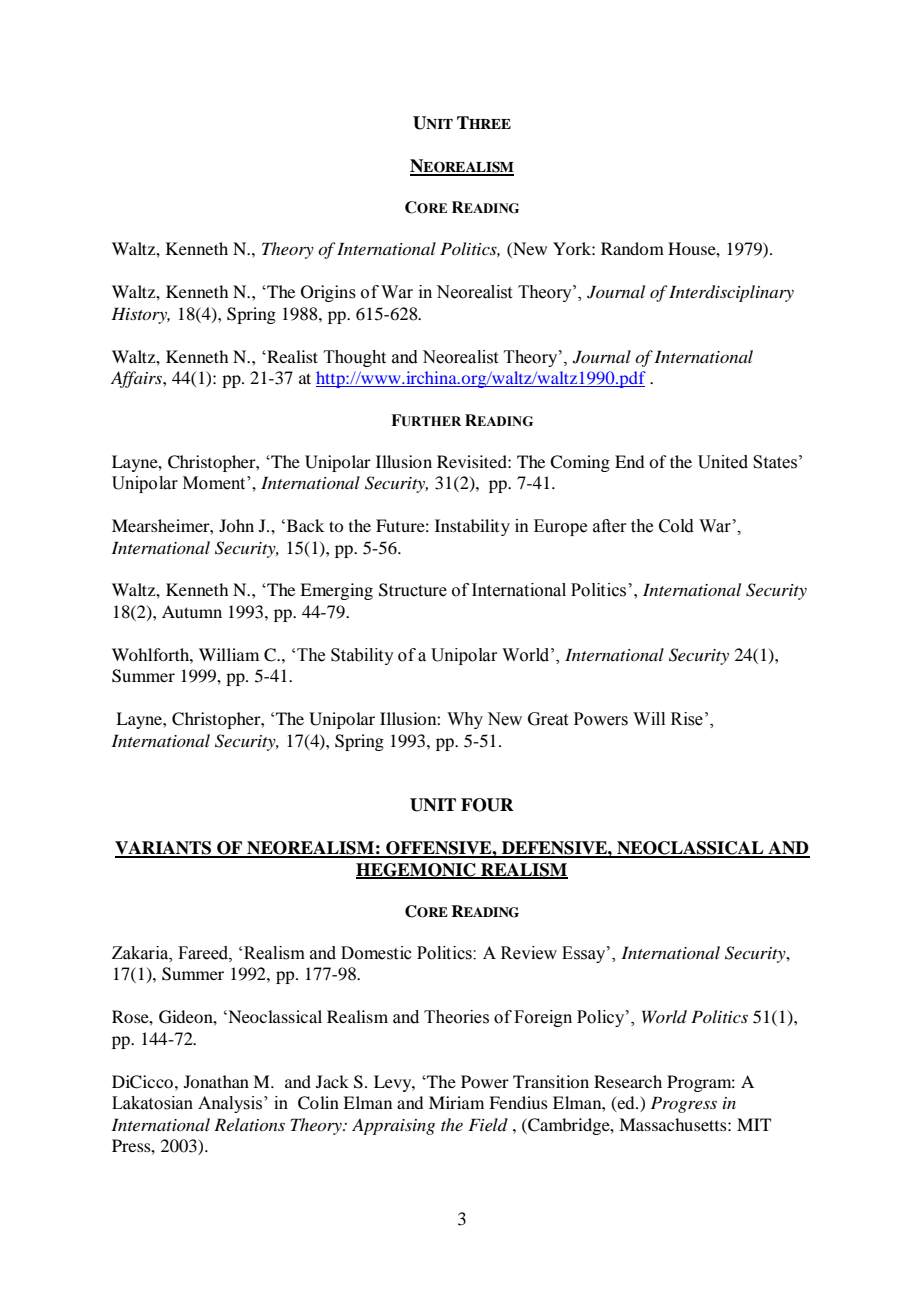 This page has height=1307, width=924. Describe the element at coordinates (487, 805) in the page. I see `FOUR` at that location.
